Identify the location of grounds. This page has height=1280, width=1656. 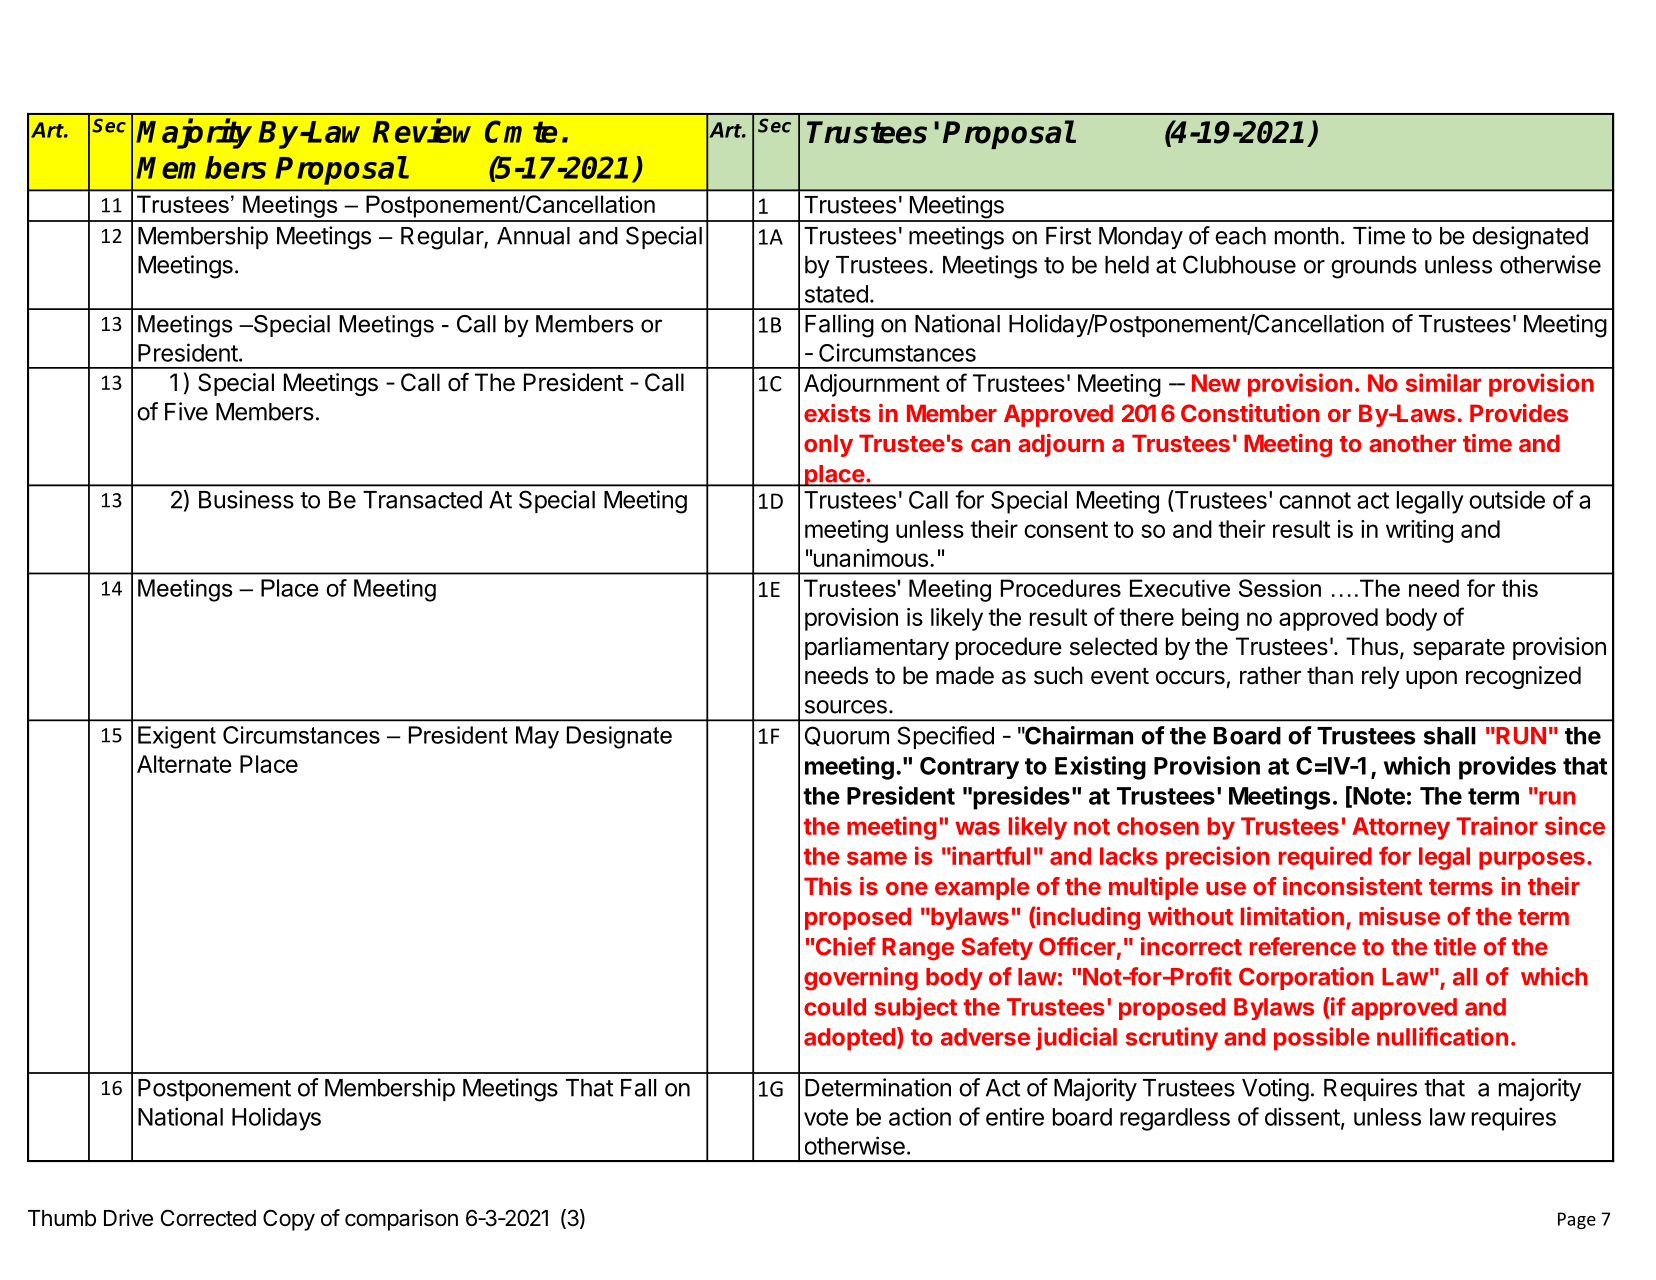
(1374, 267).
